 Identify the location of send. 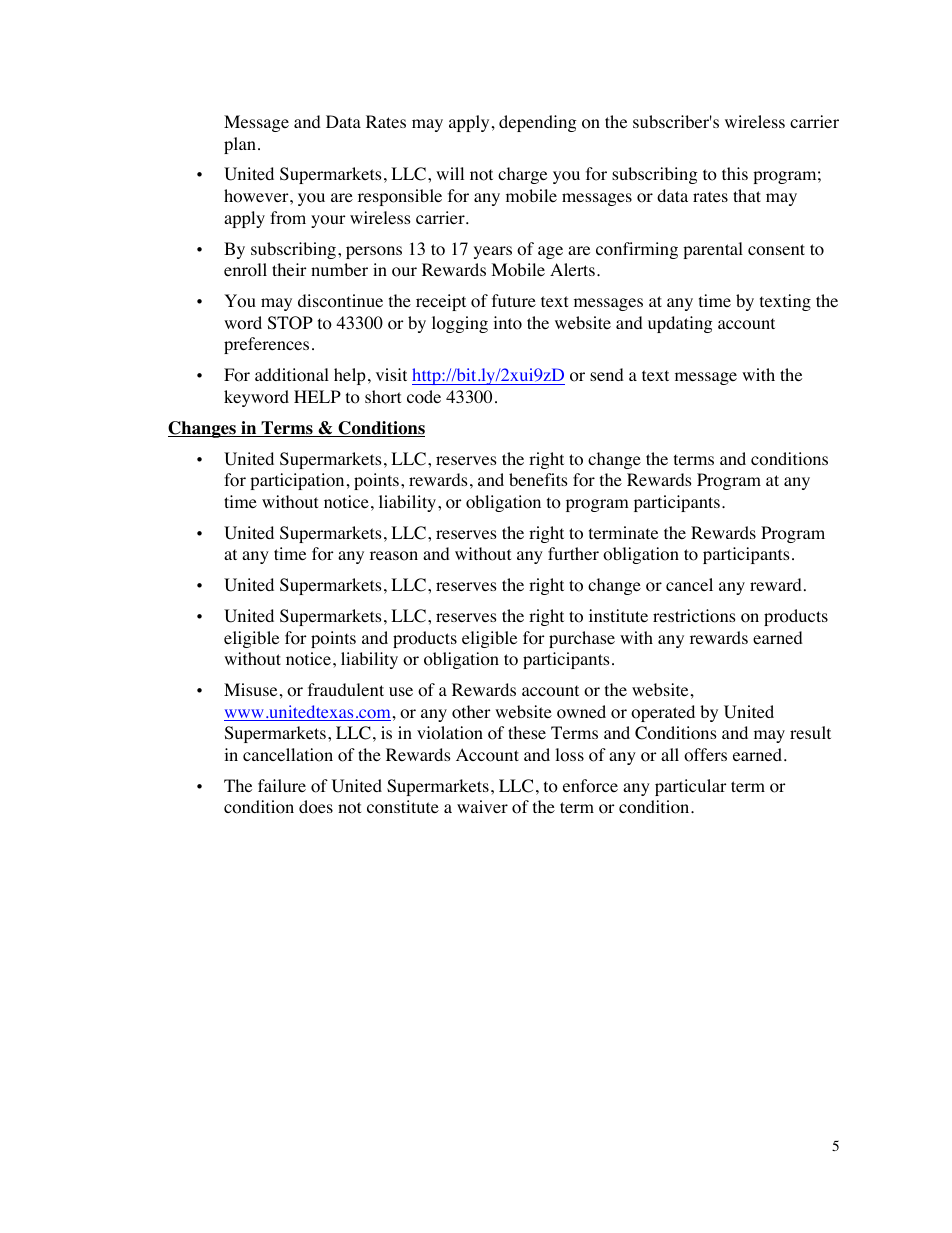
(607, 374).
